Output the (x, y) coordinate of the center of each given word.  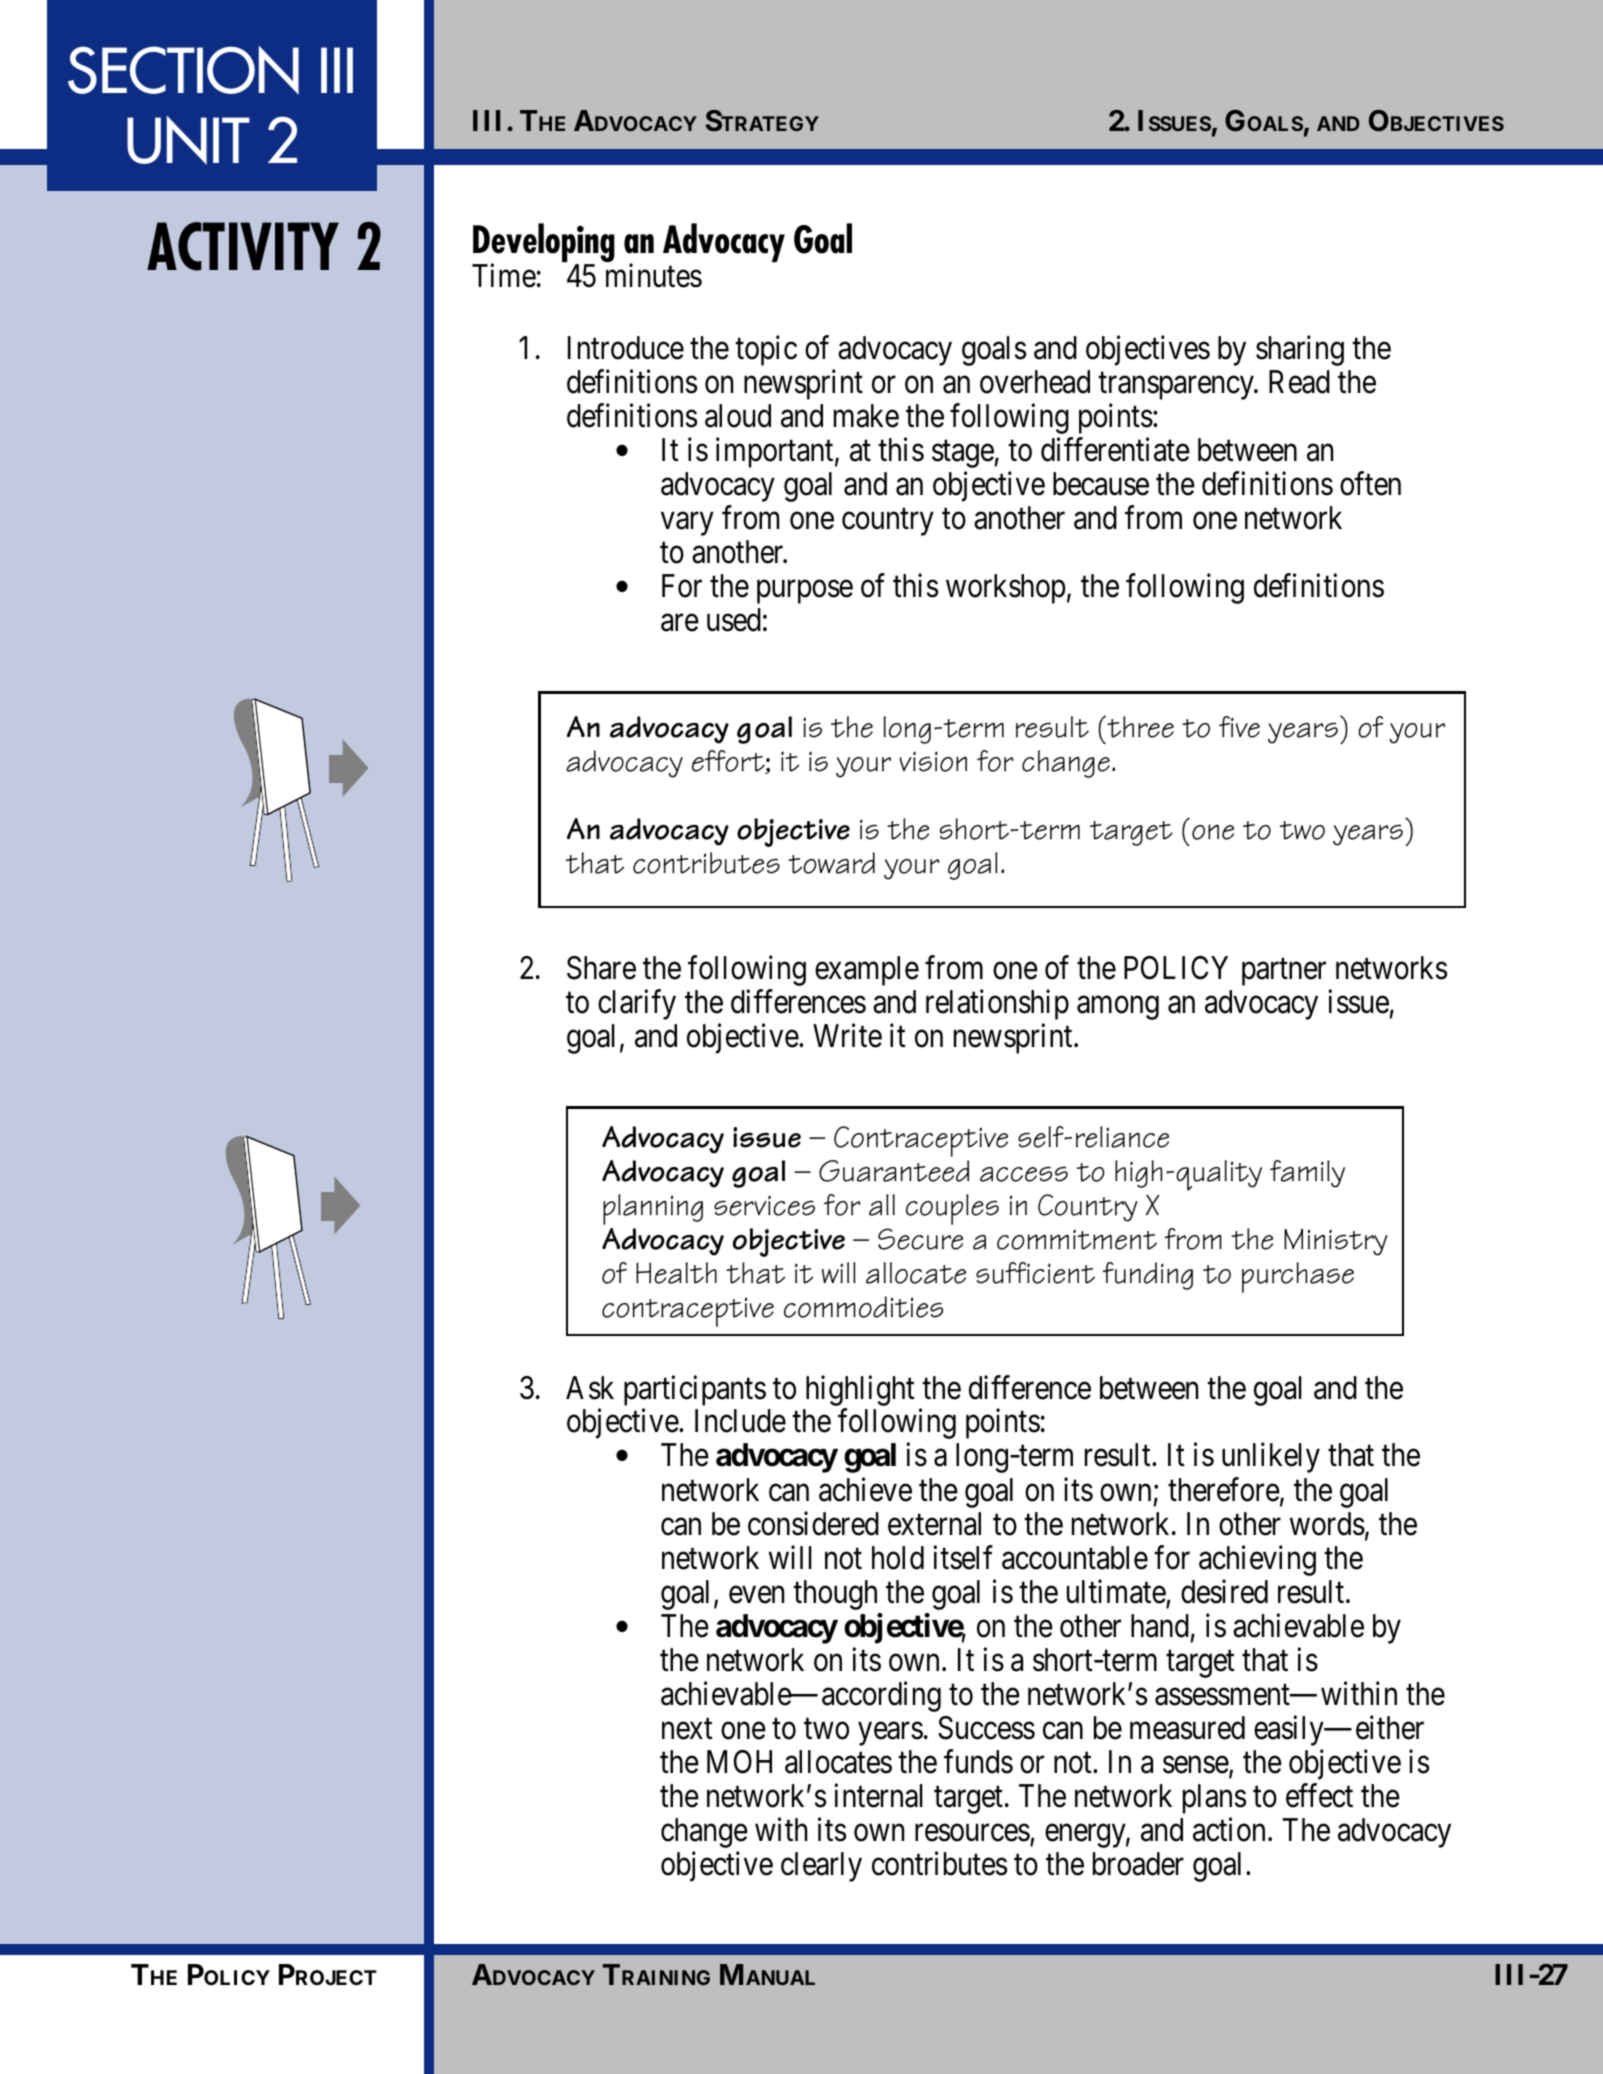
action (1229, 1830)
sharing (1300, 350)
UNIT (188, 140)
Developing (543, 244)
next (687, 1729)
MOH (739, 1762)
